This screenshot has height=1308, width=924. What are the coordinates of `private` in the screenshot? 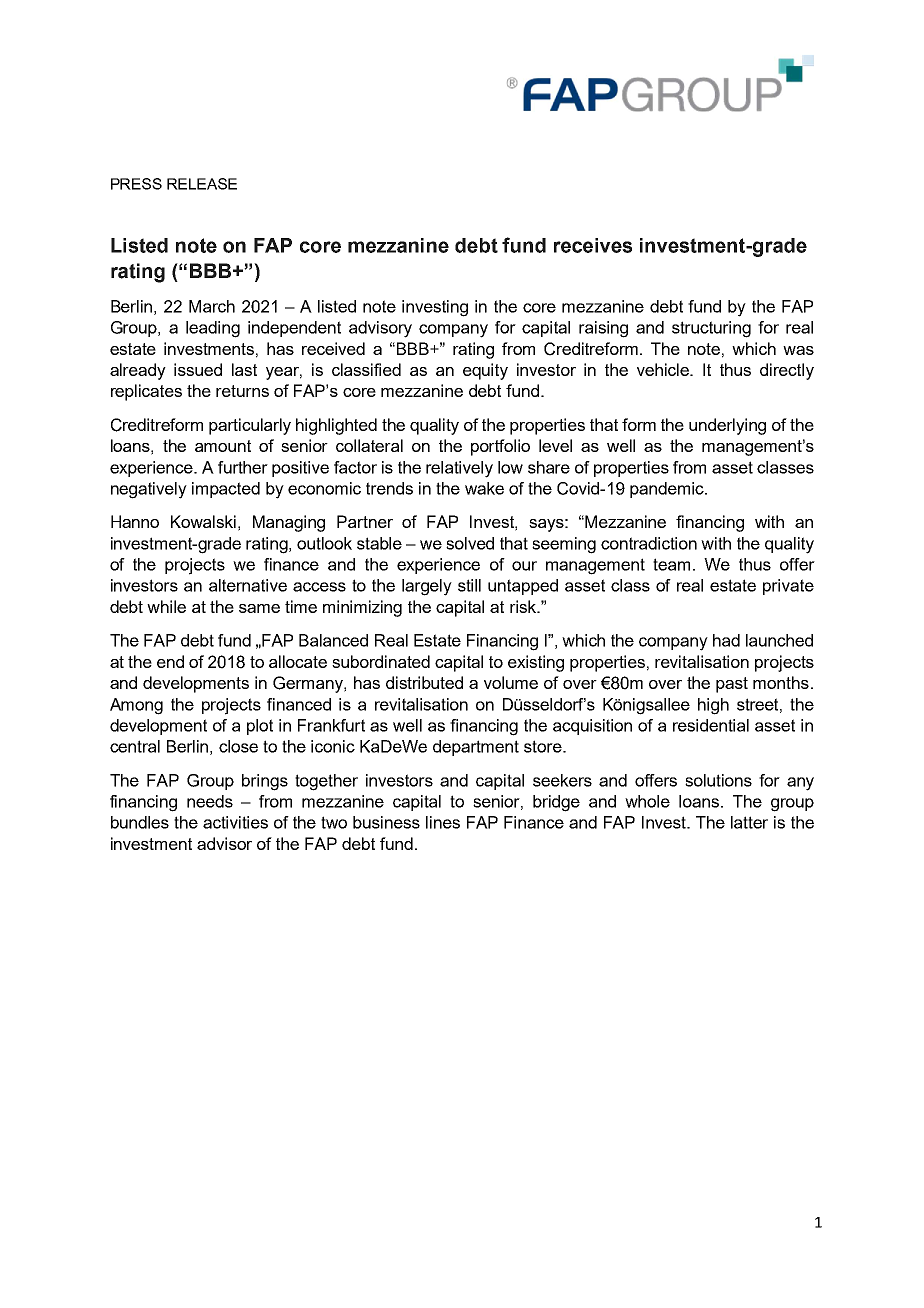 It's located at (788, 587).
